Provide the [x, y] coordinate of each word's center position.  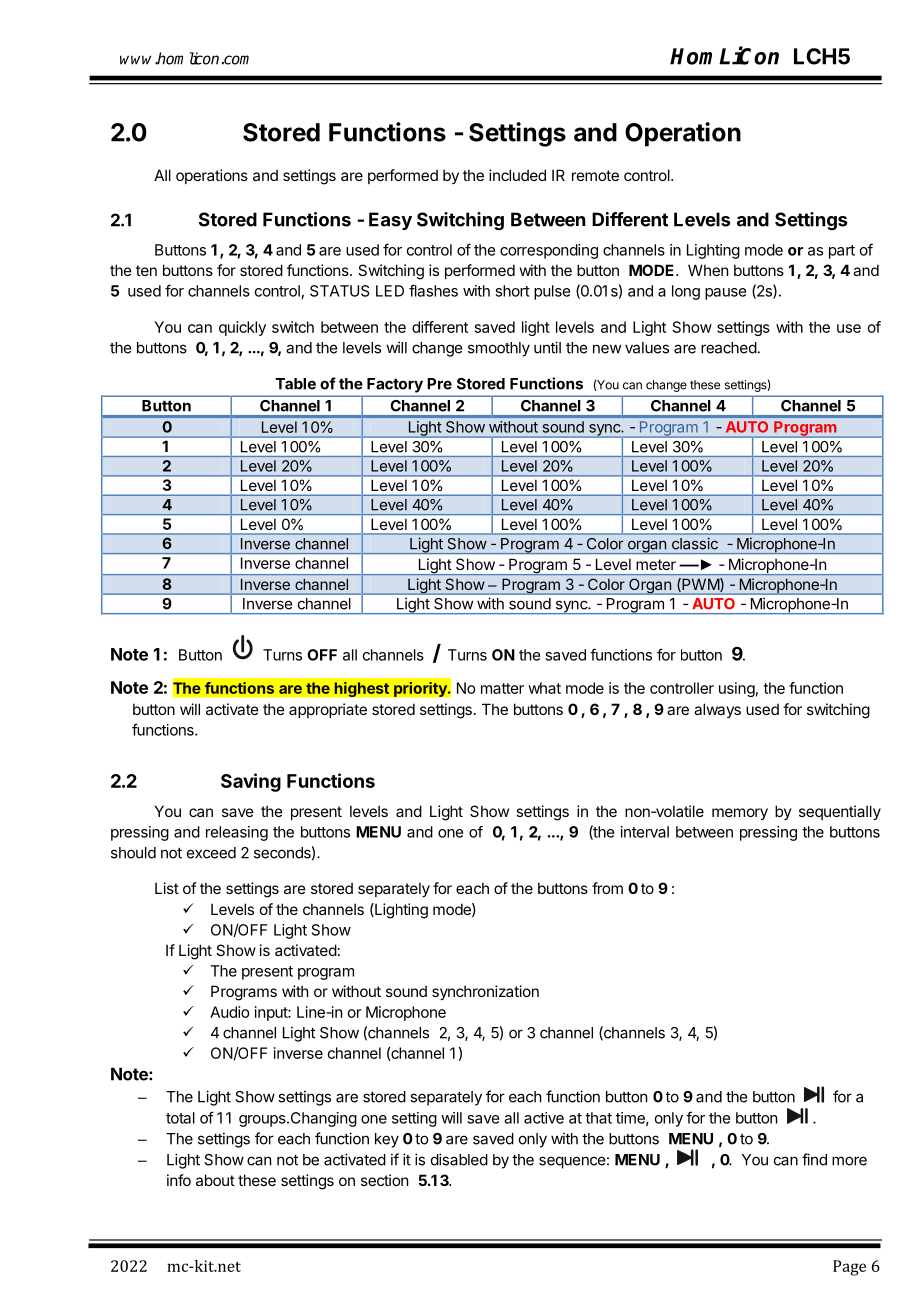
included [517, 175]
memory [740, 814]
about [215, 1180]
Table [296, 384]
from [607, 888]
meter [656, 564]
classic [695, 544]
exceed [211, 853]
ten [146, 270]
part [842, 252]
